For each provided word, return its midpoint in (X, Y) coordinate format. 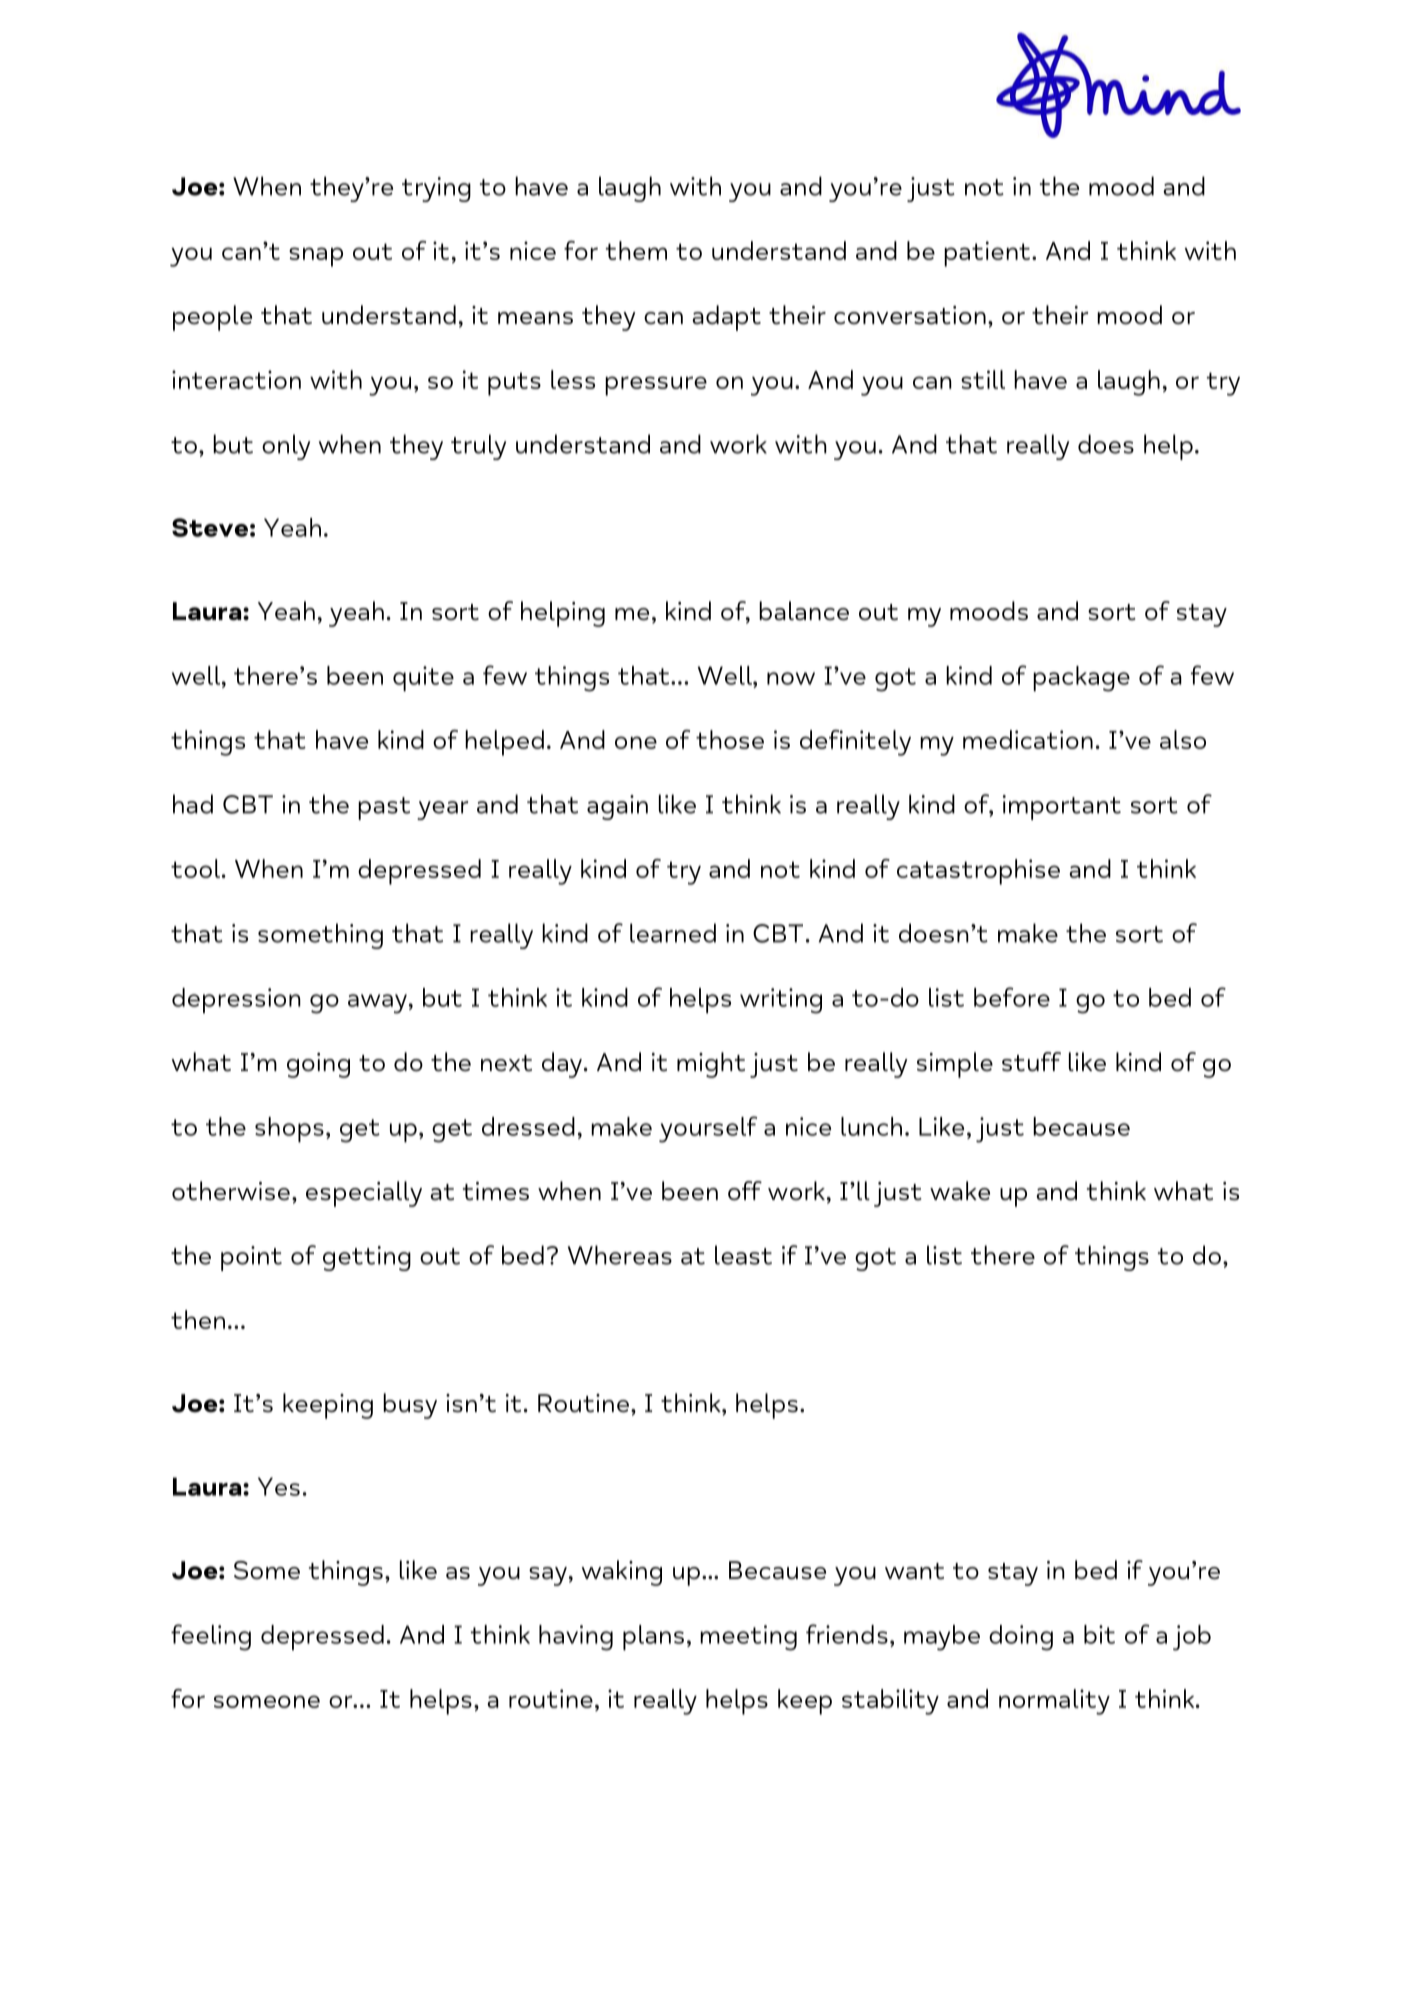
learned (673, 933)
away (377, 1004)
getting (367, 1258)
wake (960, 1191)
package (1081, 679)
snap (316, 257)
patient (987, 254)
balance (804, 611)
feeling (211, 1637)
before (1012, 997)
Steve (210, 527)
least (743, 1255)
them (636, 250)
